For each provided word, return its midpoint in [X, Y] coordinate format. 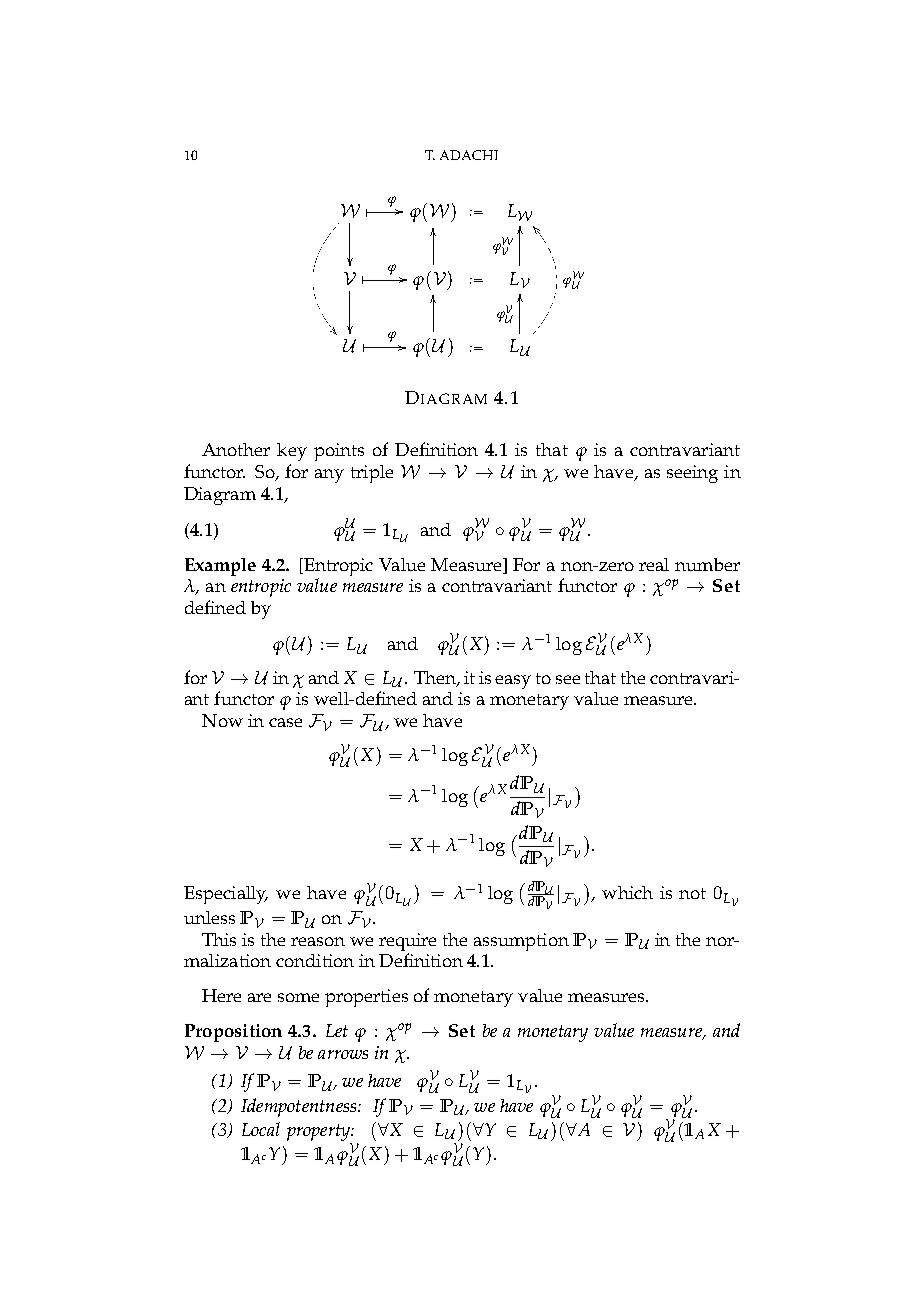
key [292, 452]
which [627, 892]
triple [372, 474]
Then [436, 678]
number [707, 564]
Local [261, 1129]
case [285, 722]
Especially [226, 895]
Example [220, 567]
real [654, 564]
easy [513, 682]
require [407, 942]
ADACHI [469, 155]
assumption [521, 942]
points [339, 452]
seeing [692, 474]
